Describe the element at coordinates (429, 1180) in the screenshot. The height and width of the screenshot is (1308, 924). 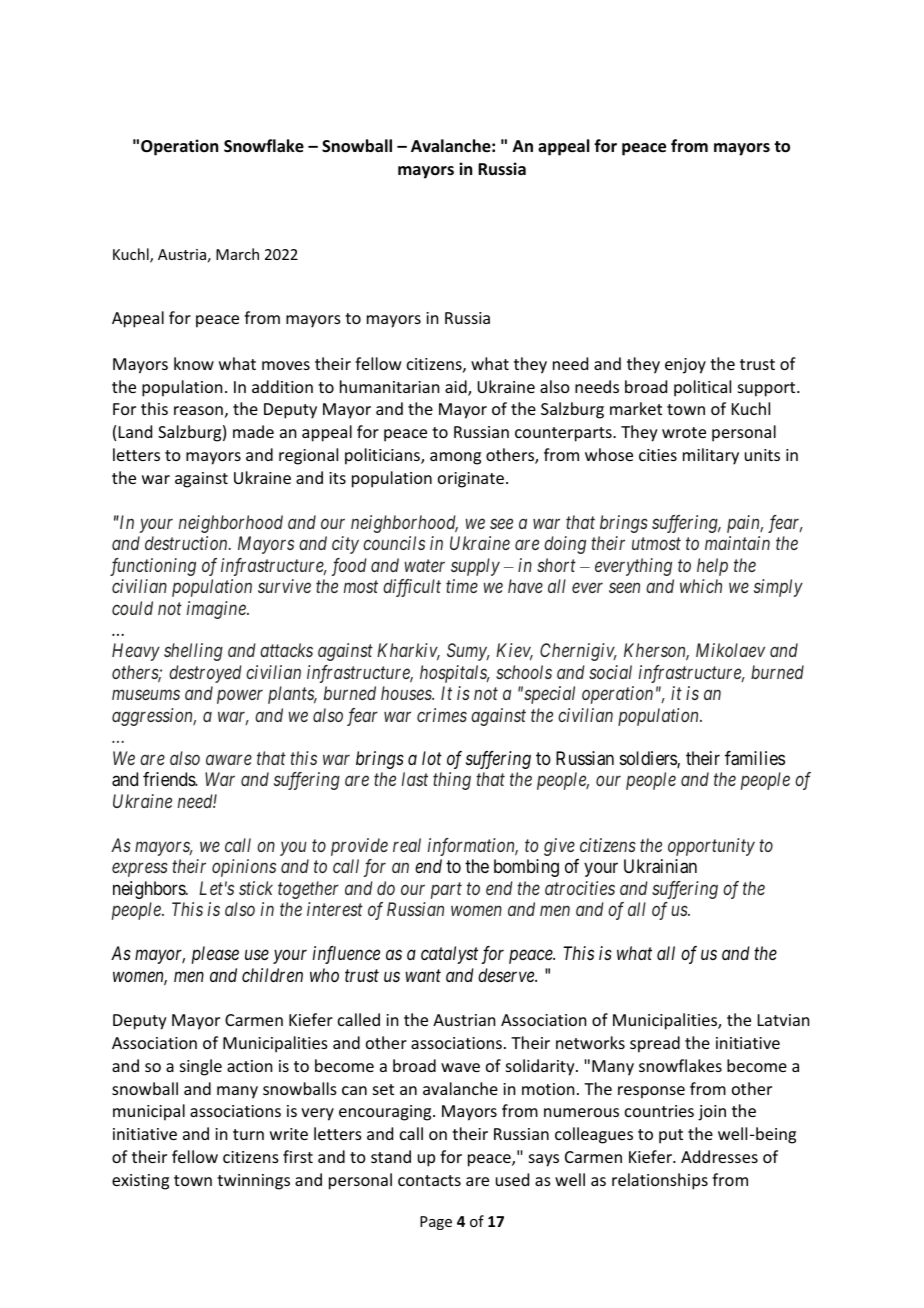
I see `contacts` at that location.
